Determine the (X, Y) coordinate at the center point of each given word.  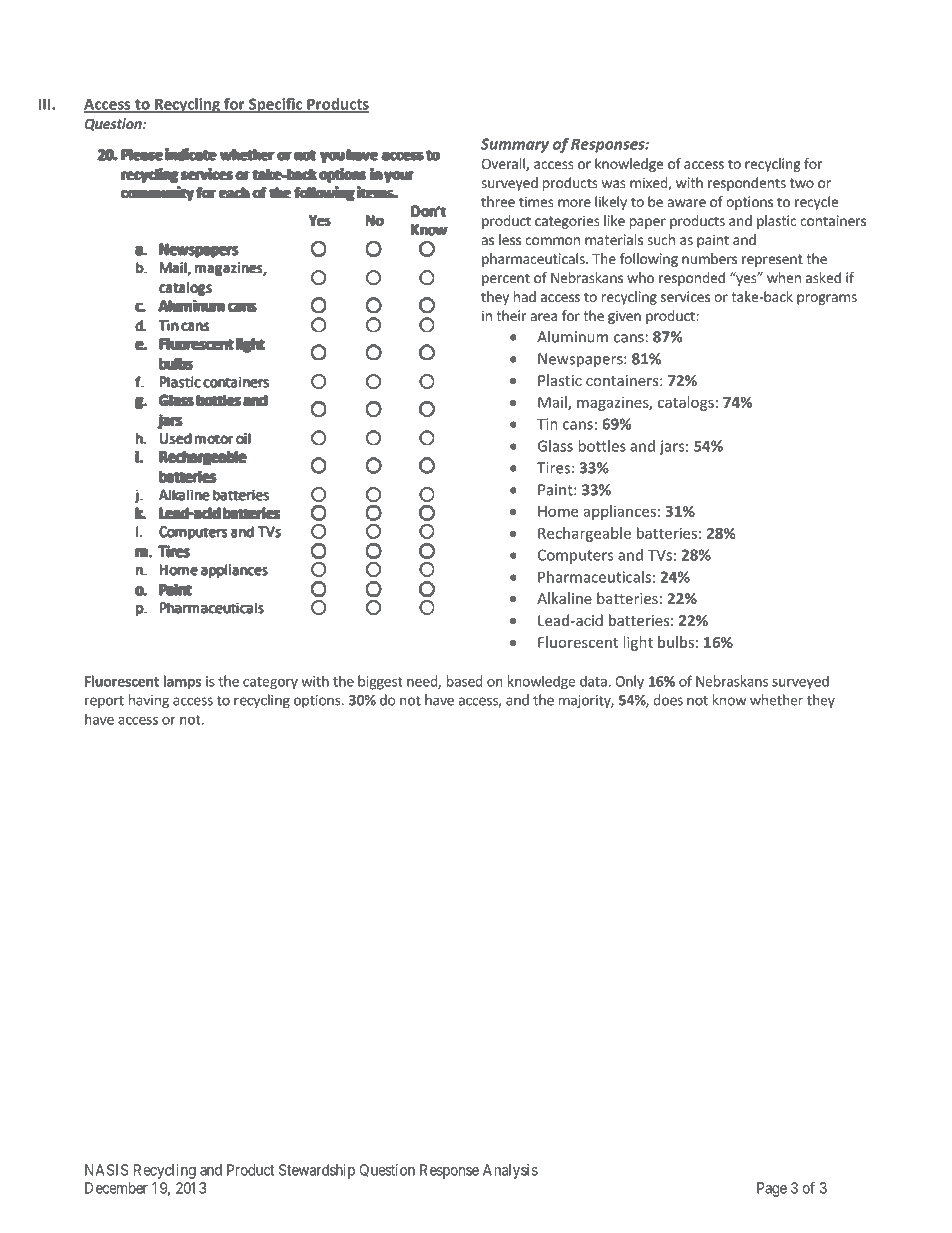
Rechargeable (584, 534)
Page (772, 1189)
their (511, 315)
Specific (276, 105)
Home (558, 511)
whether (776, 700)
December (116, 1188)
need (423, 682)
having (149, 701)
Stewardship (317, 1171)
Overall (504, 164)
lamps (182, 682)
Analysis (510, 1171)
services (685, 296)
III (46, 104)
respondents (747, 184)
